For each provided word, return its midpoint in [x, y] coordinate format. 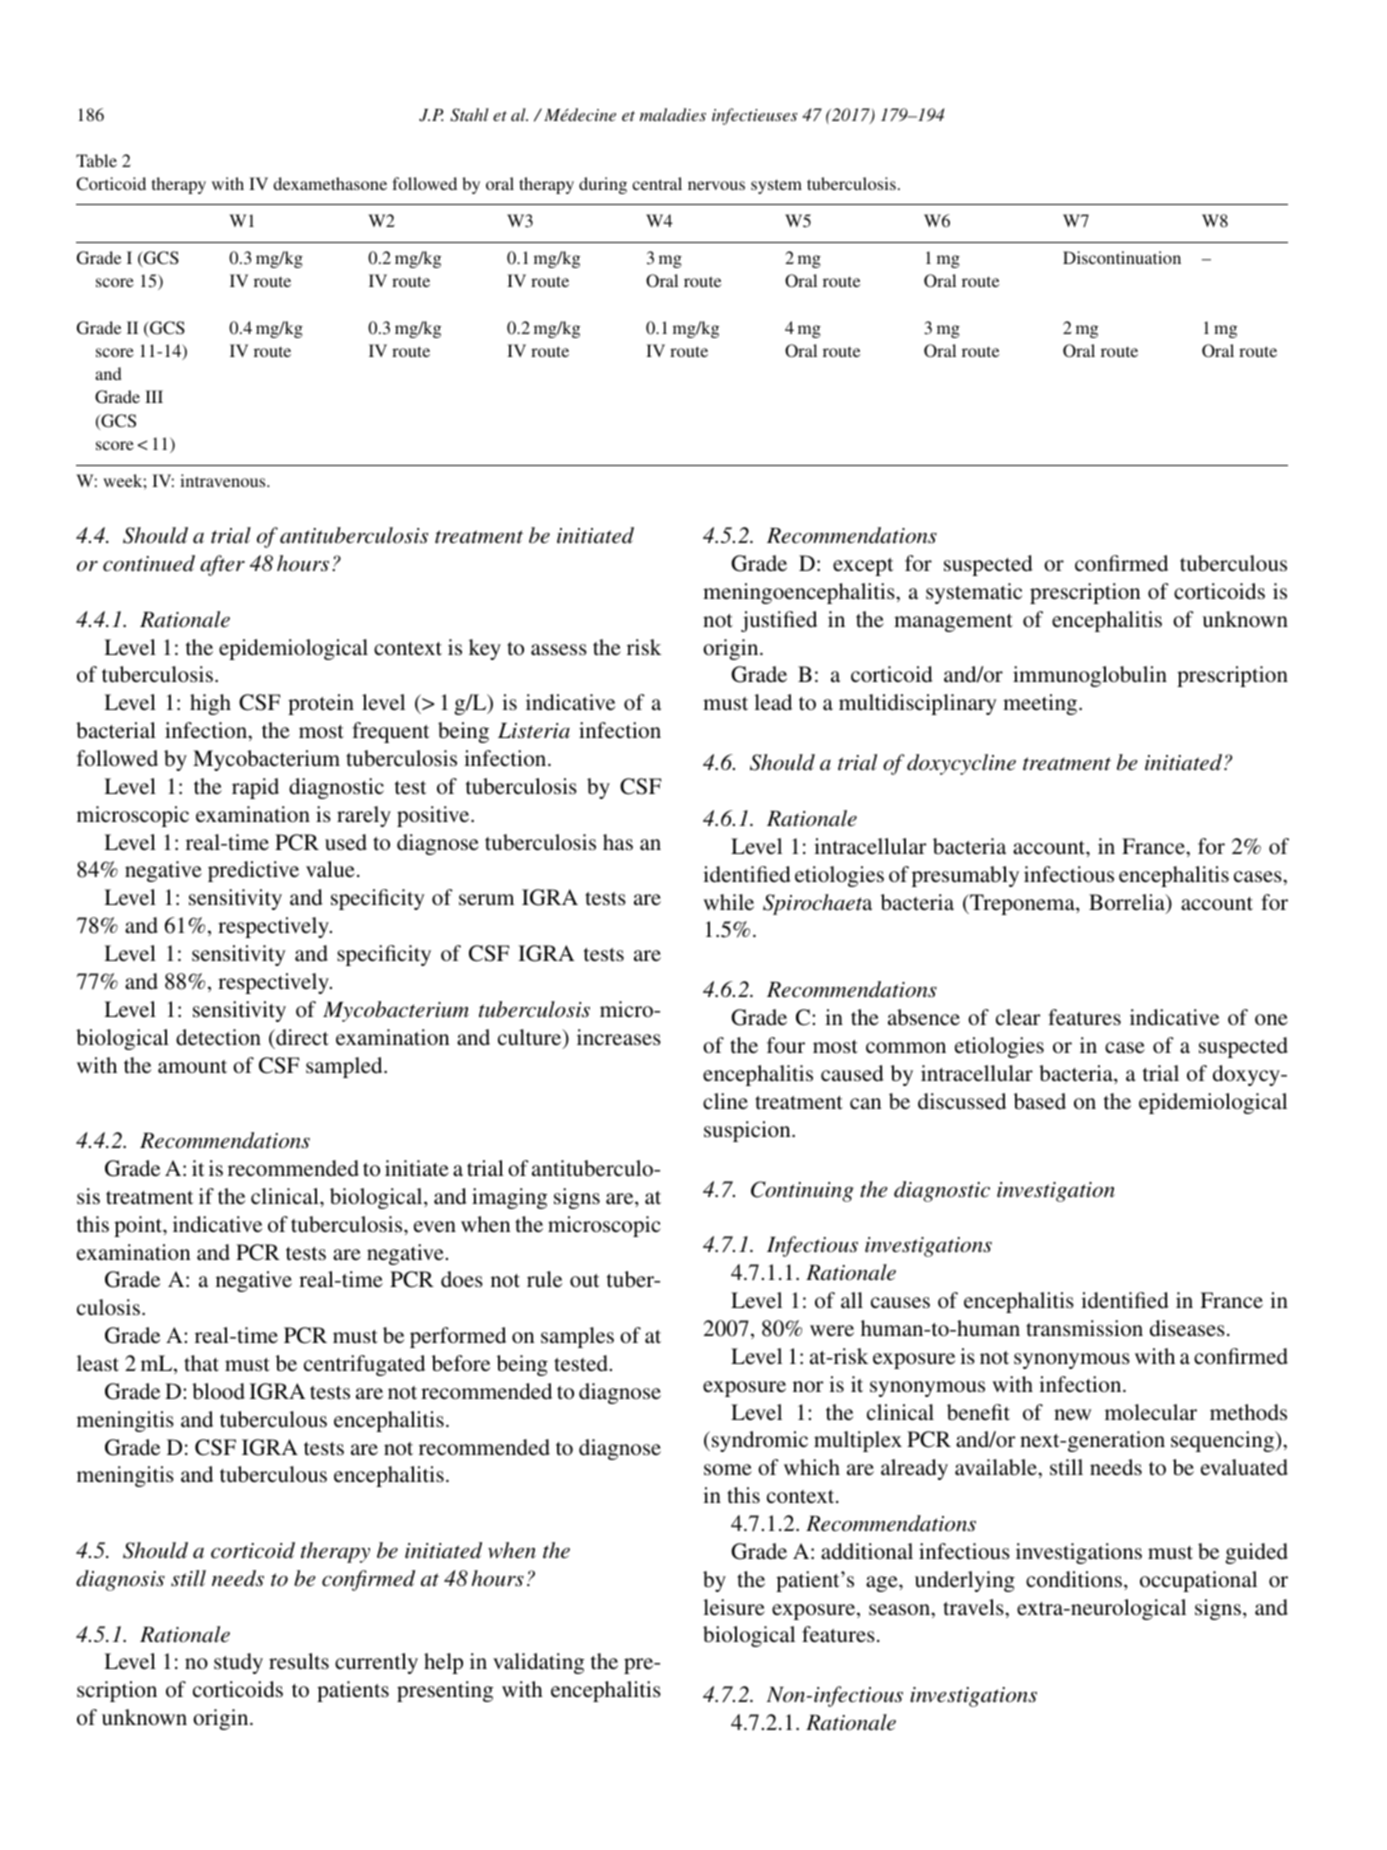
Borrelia [1128, 903]
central [657, 183]
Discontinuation [1122, 257]
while [728, 902]
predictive [253, 871]
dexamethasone [330, 183]
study [238, 1663]
